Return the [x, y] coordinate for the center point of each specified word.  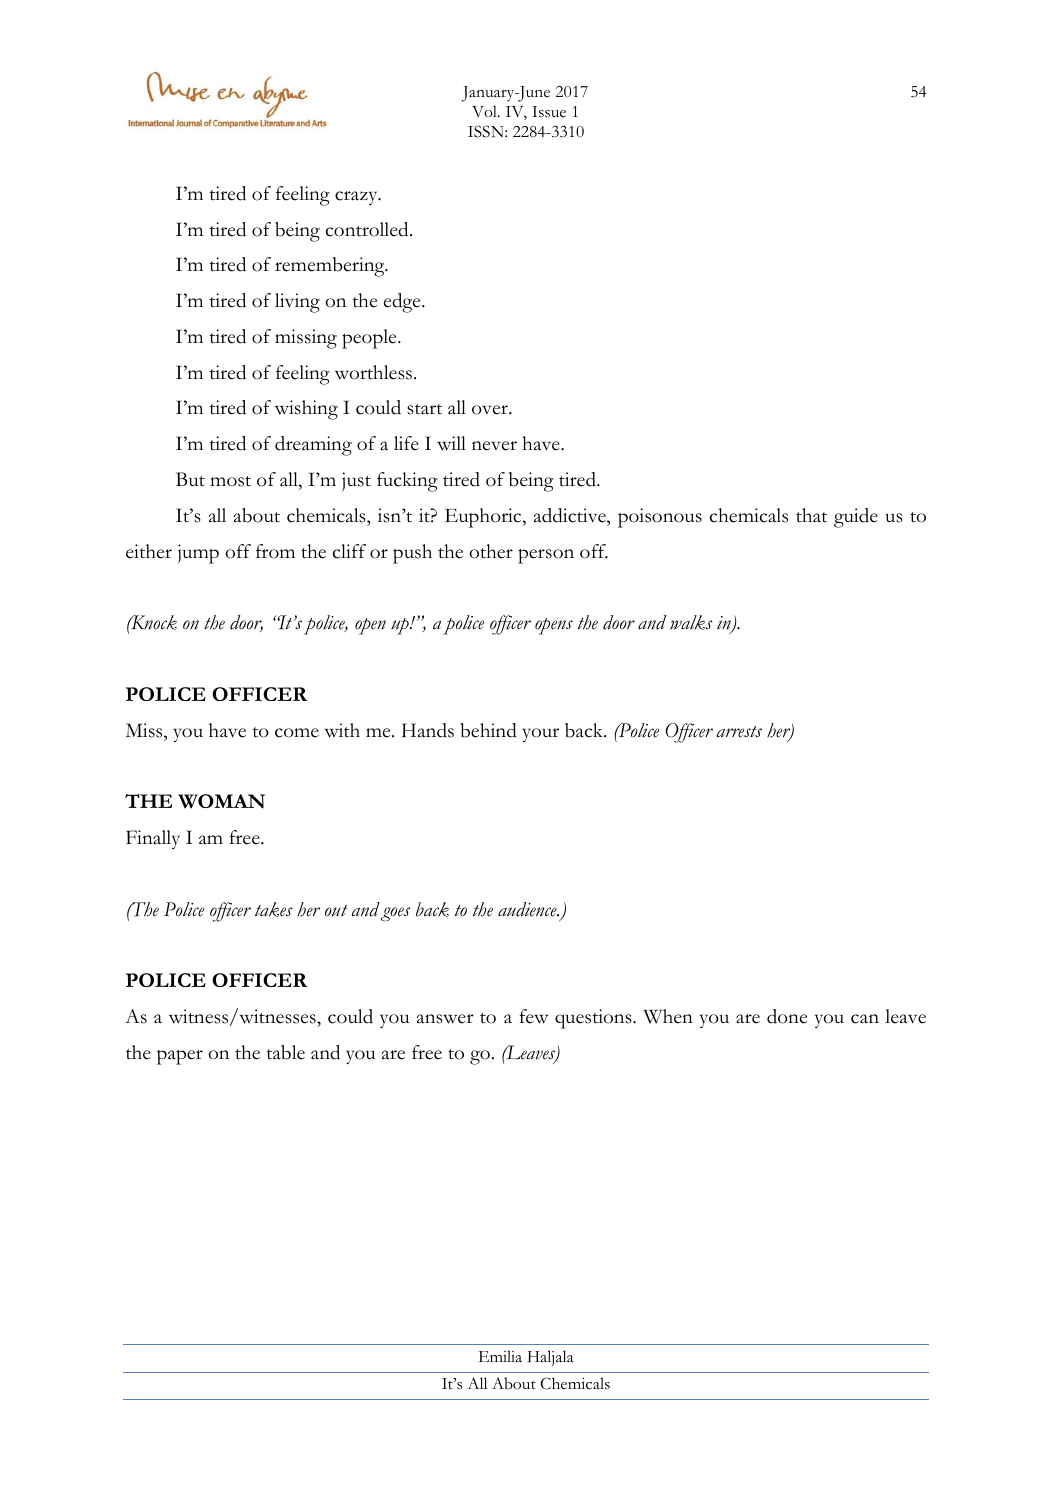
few [533, 1016]
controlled [368, 229]
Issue [549, 112]
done [787, 1016]
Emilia [500, 1356]
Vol [485, 111]
